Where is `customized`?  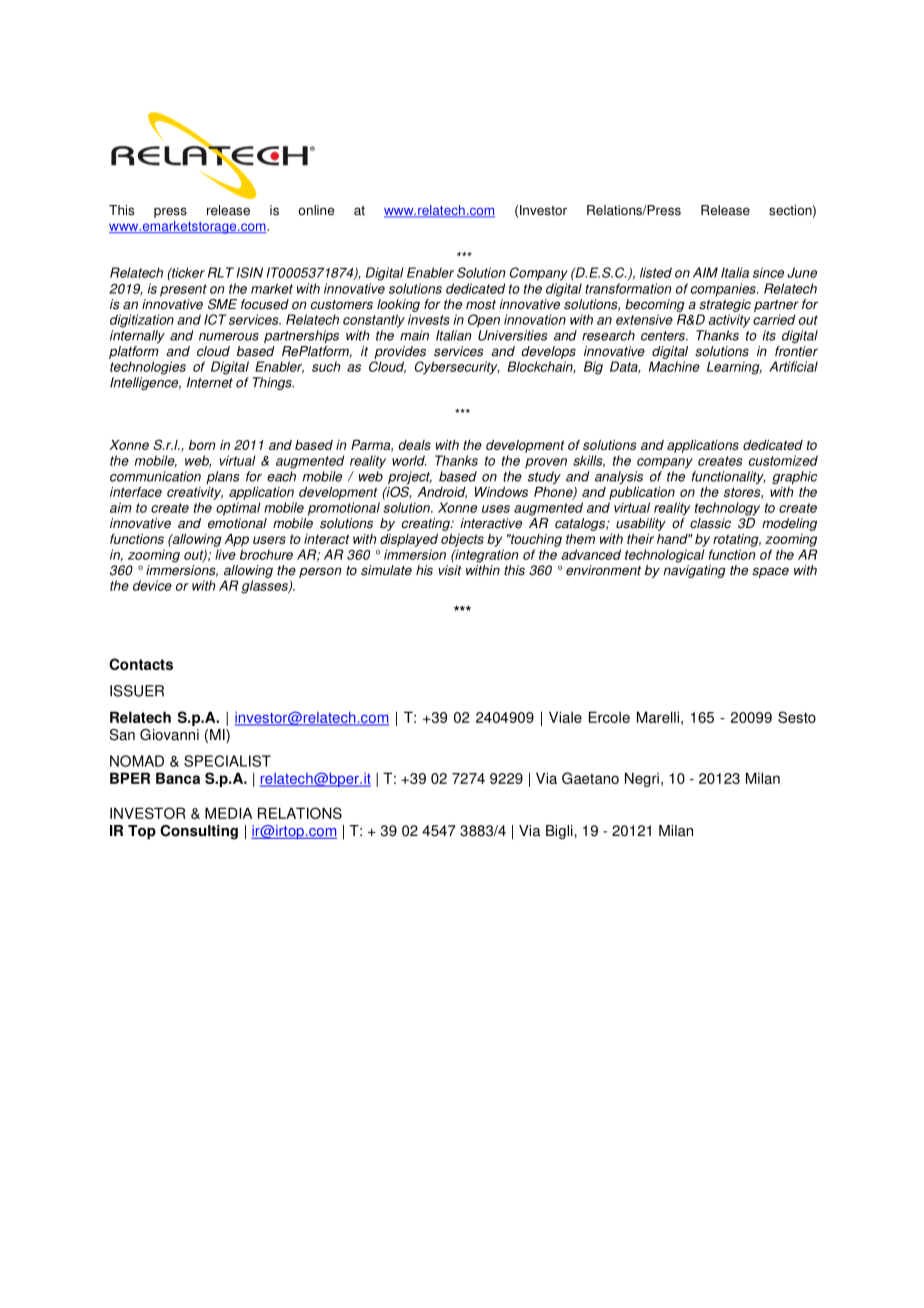
customized is located at coordinates (783, 460).
